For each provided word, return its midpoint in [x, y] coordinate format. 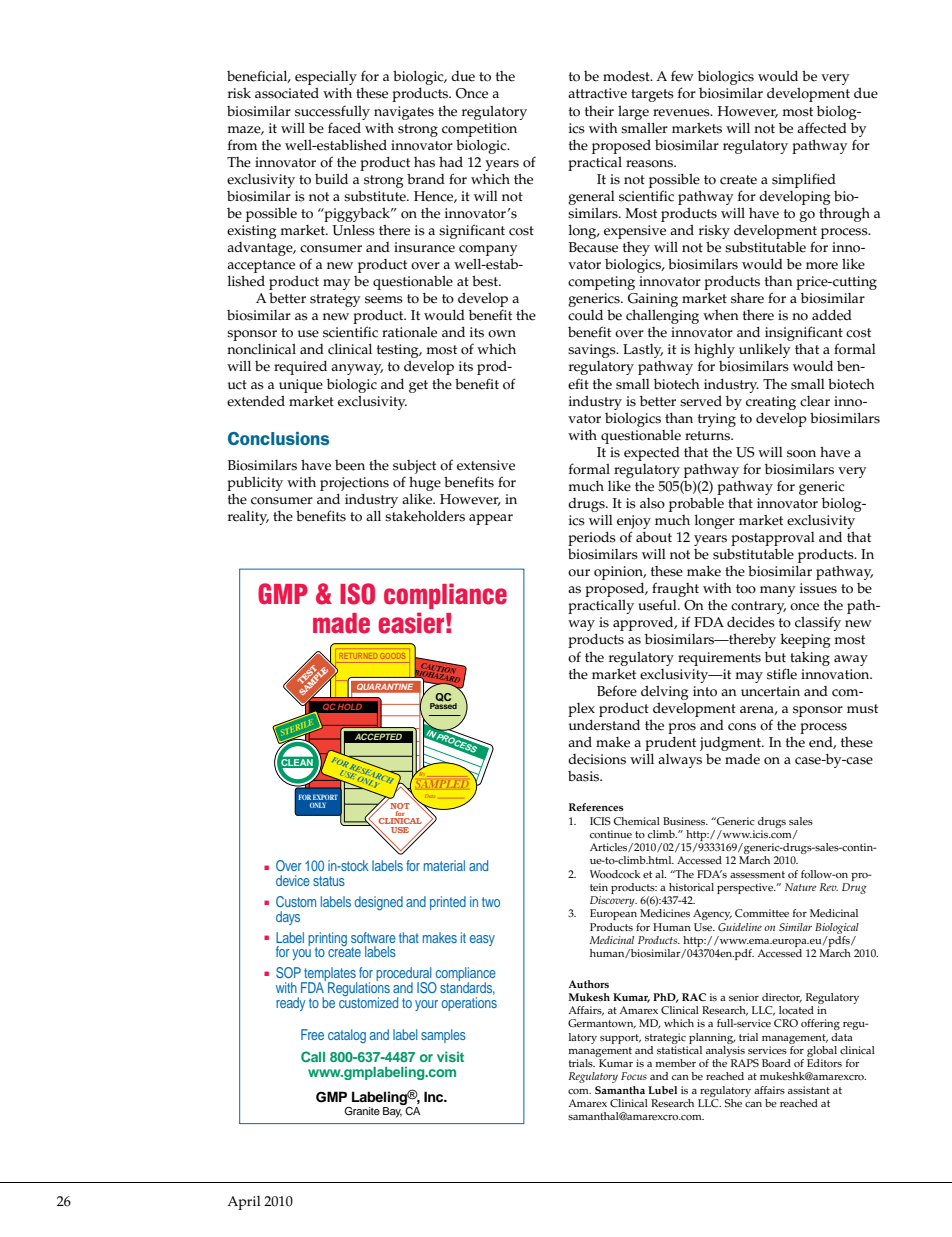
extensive [486, 465]
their [599, 111]
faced [344, 128]
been [350, 465]
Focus [634, 1076]
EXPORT [325, 798]
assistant [809, 1090]
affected [822, 128]
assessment [757, 874]
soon [801, 454]
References [596, 807]
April [244, 1203]
